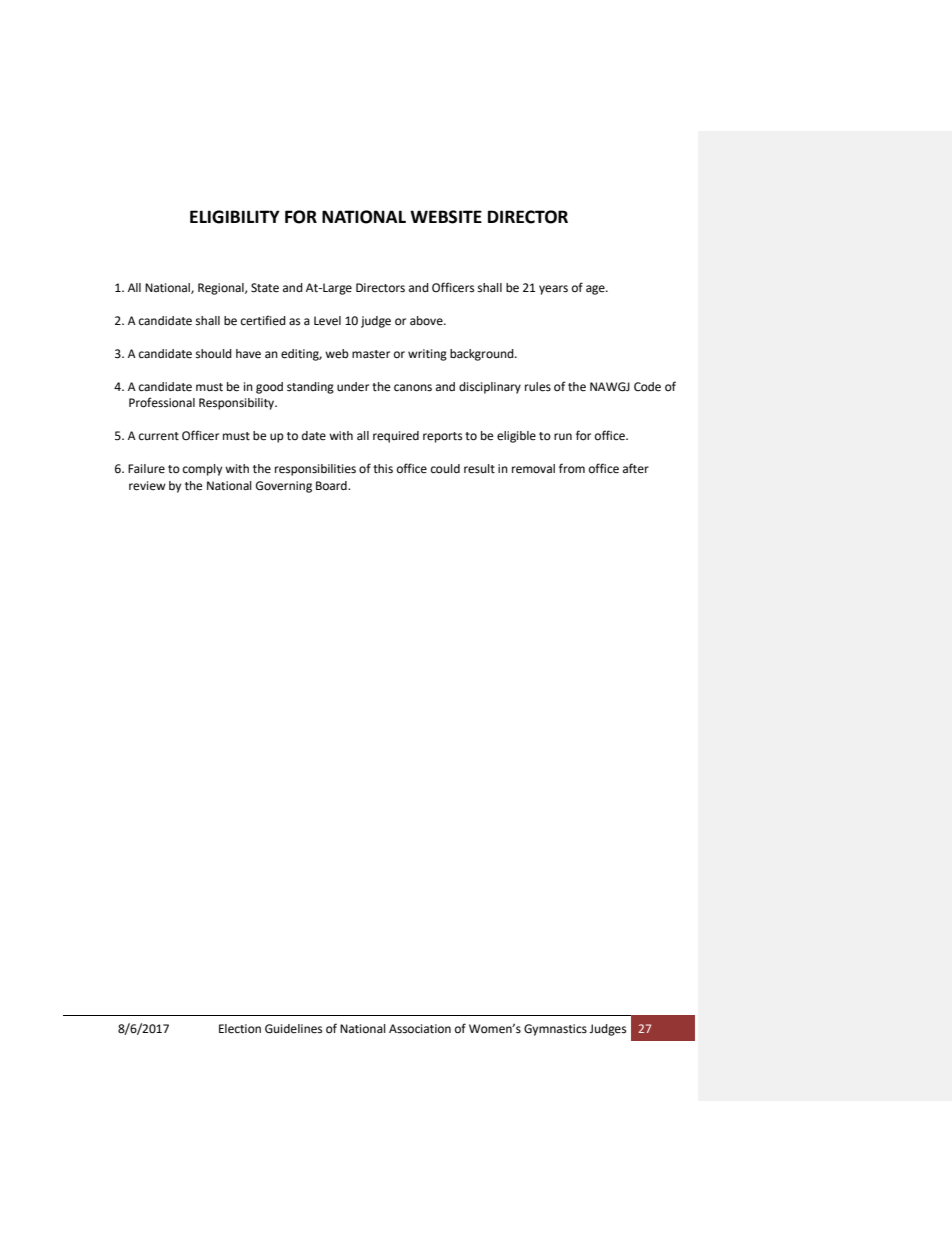 The height and width of the image is (1233, 952). Describe the element at coordinates (420, 1029) in the image. I see `Association` at that location.
